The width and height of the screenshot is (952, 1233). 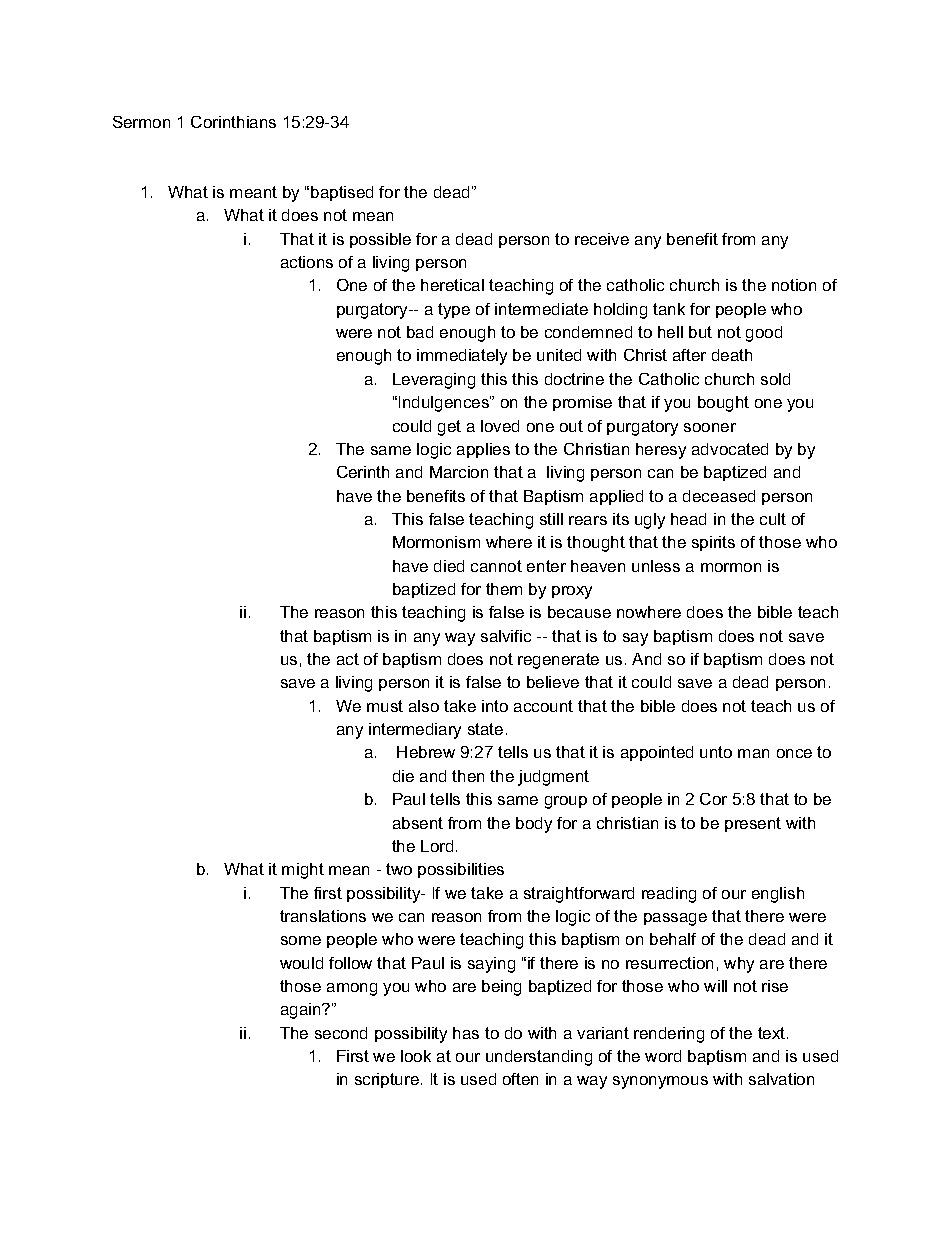 I want to click on Corinthians, so click(x=233, y=122).
